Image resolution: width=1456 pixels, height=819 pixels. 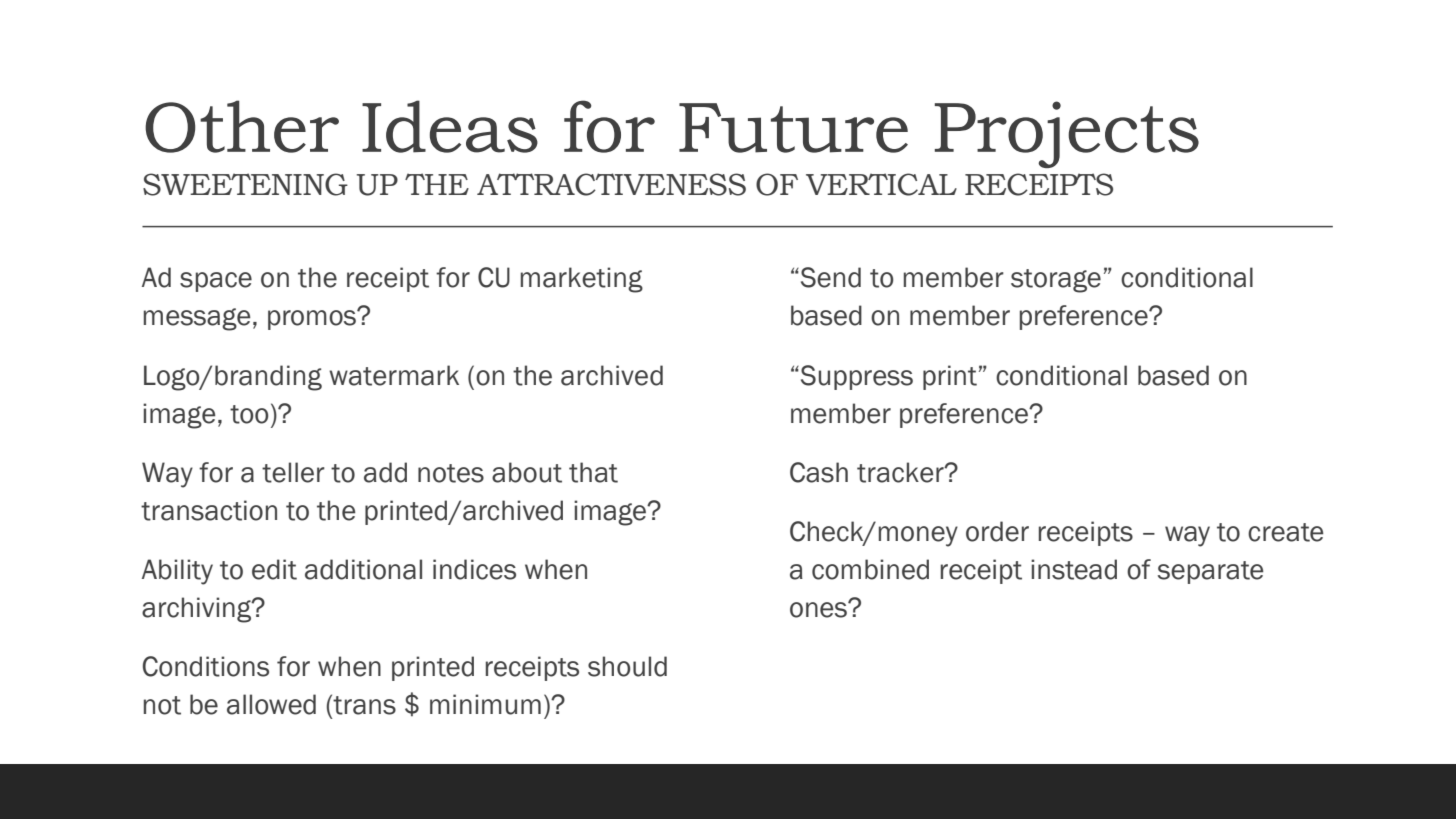 What do you see at coordinates (271, 704) in the screenshot?
I see `allowed` at bounding box center [271, 704].
